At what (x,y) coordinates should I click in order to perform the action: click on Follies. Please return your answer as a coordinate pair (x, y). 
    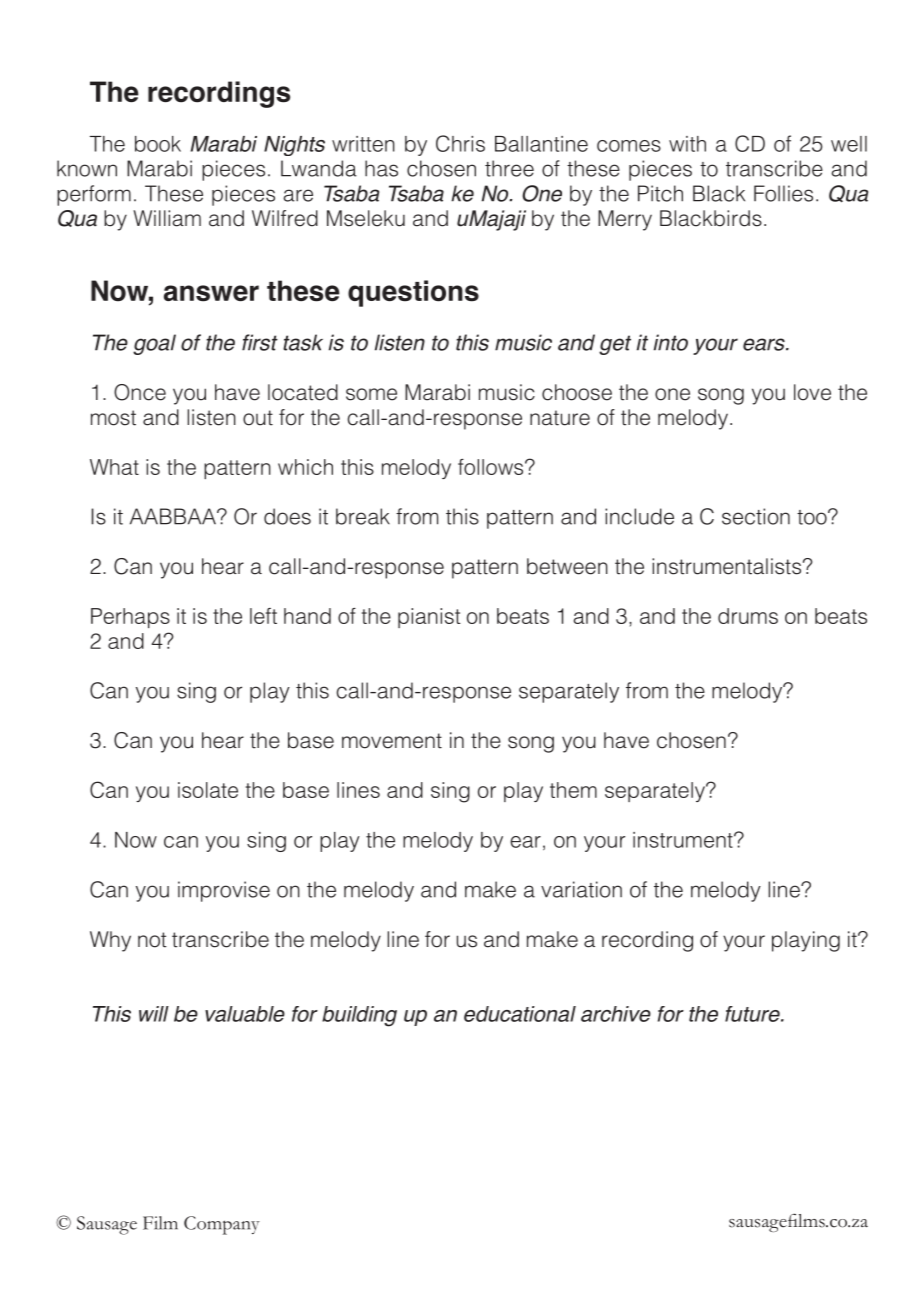
    Looking at the image, I should click on (783, 193).
